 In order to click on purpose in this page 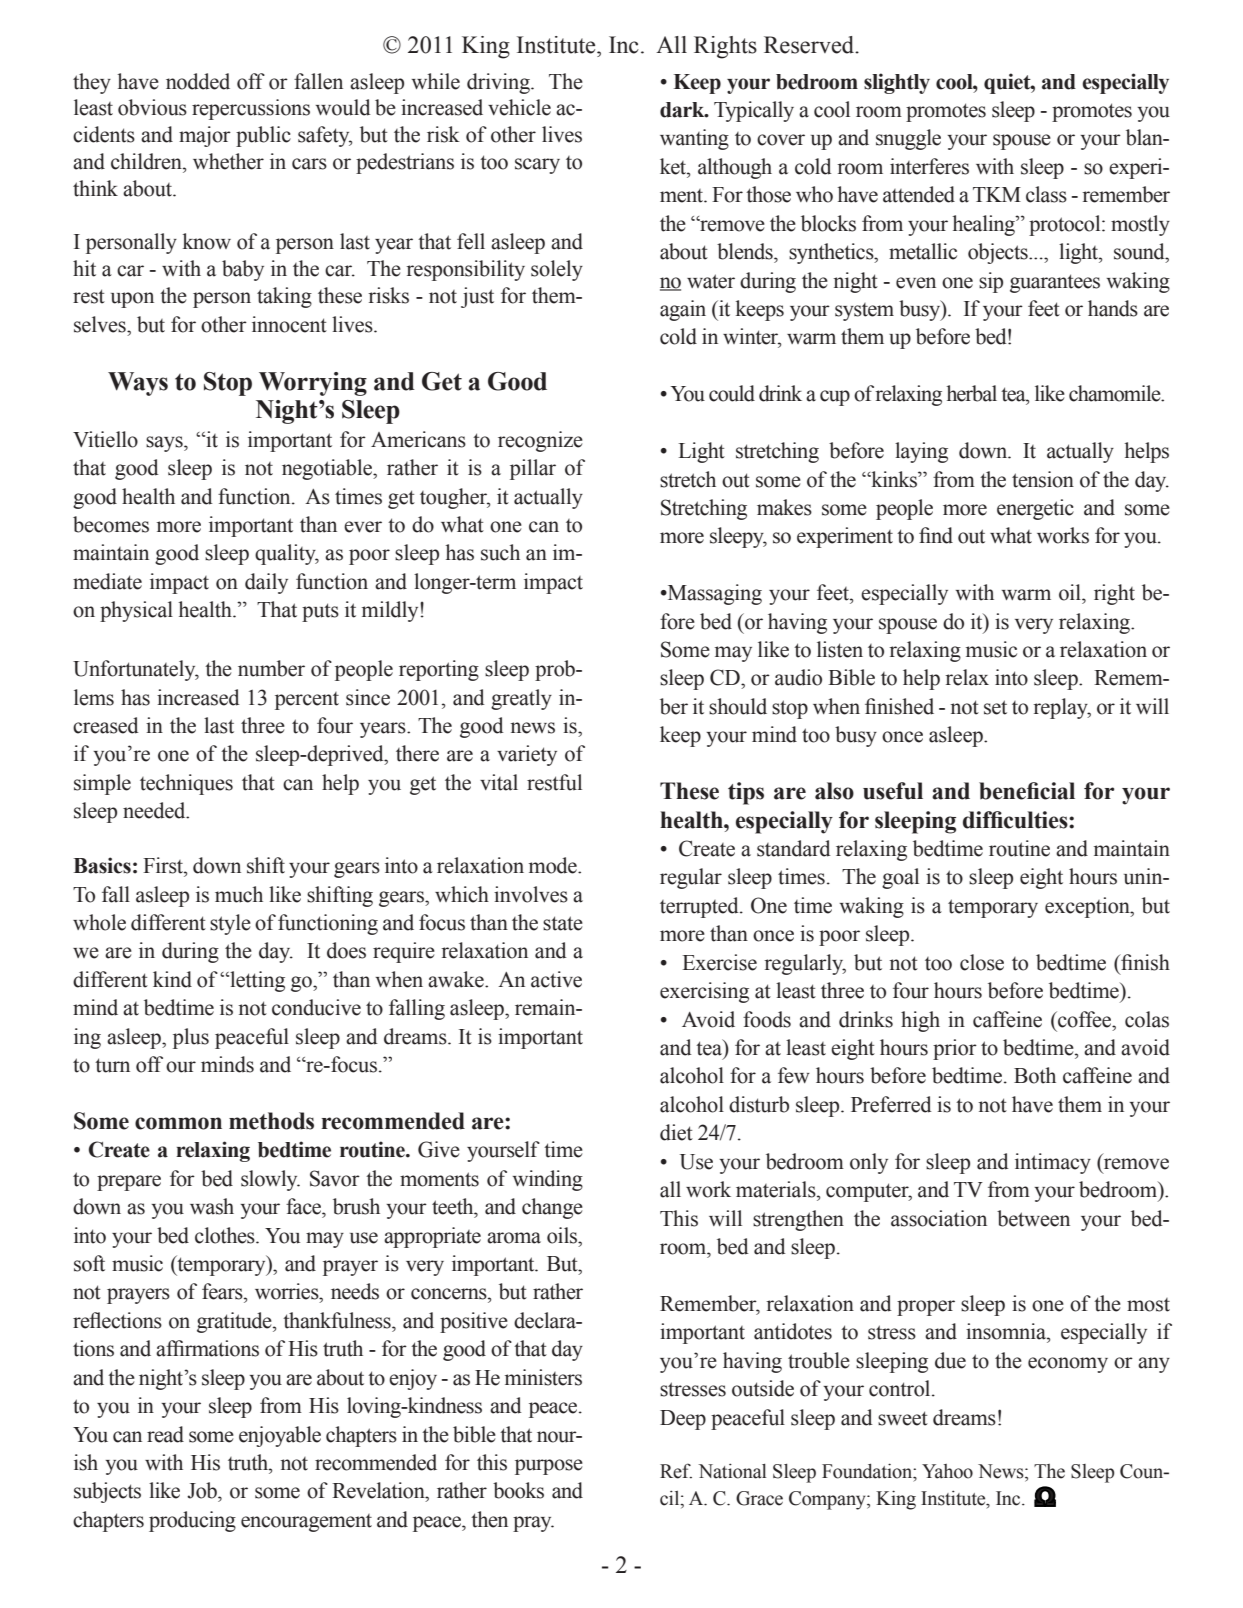, I will do `click(549, 1467)`.
